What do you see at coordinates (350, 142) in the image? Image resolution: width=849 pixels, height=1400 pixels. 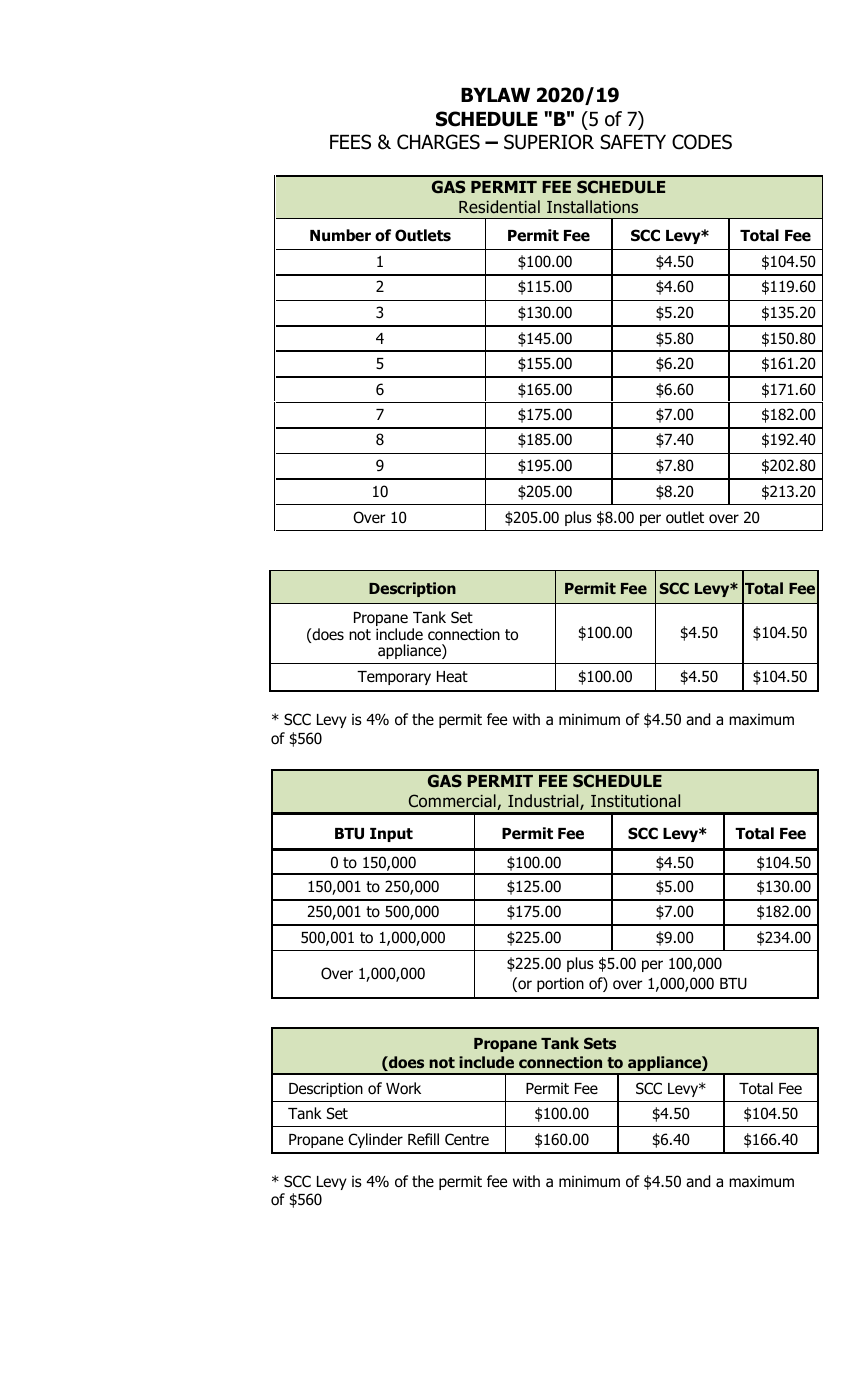 I see `FEES` at bounding box center [350, 142].
